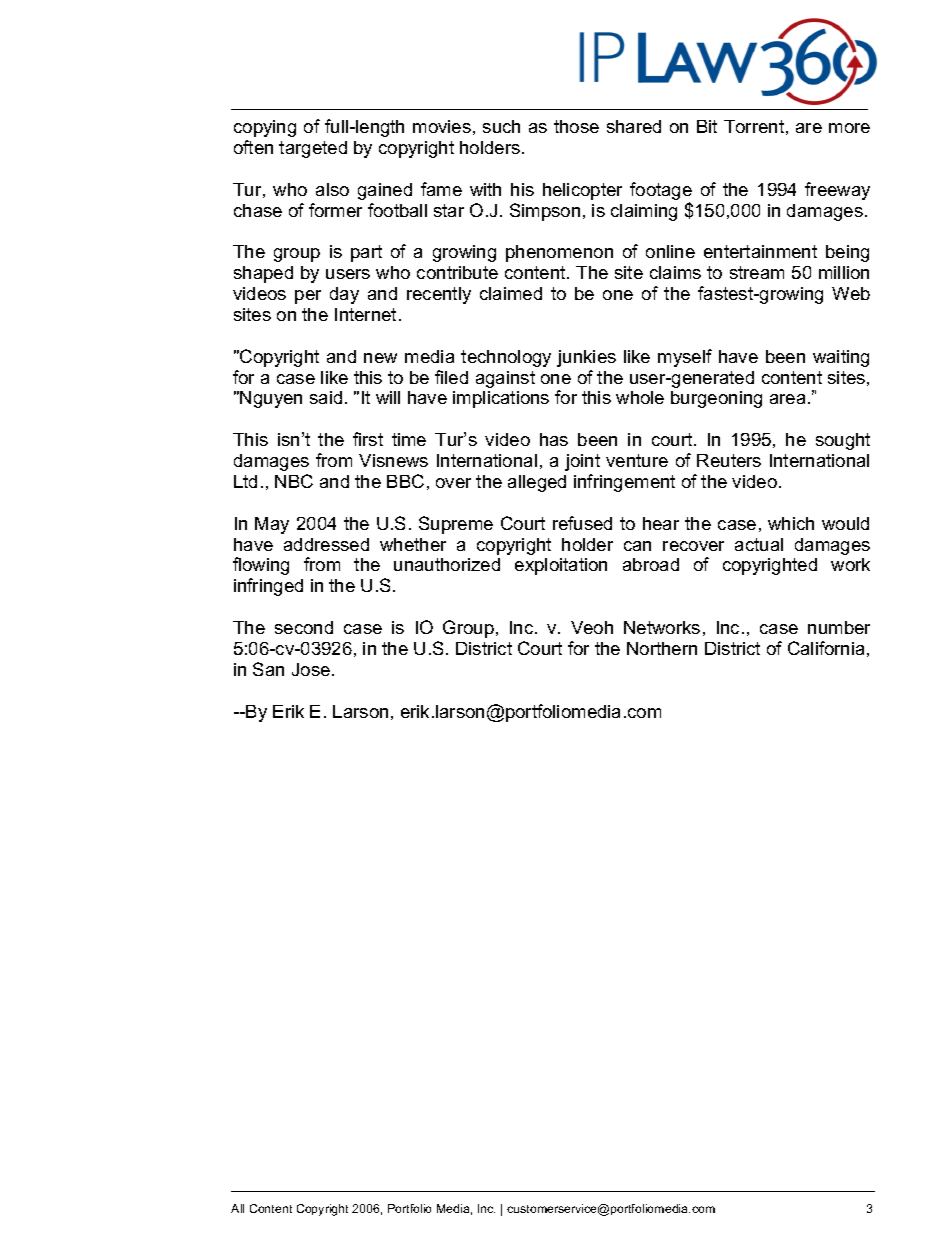 Image resolution: width=952 pixels, height=1233 pixels. What do you see at coordinates (313, 149) in the screenshot?
I see `targeted` at bounding box center [313, 149].
